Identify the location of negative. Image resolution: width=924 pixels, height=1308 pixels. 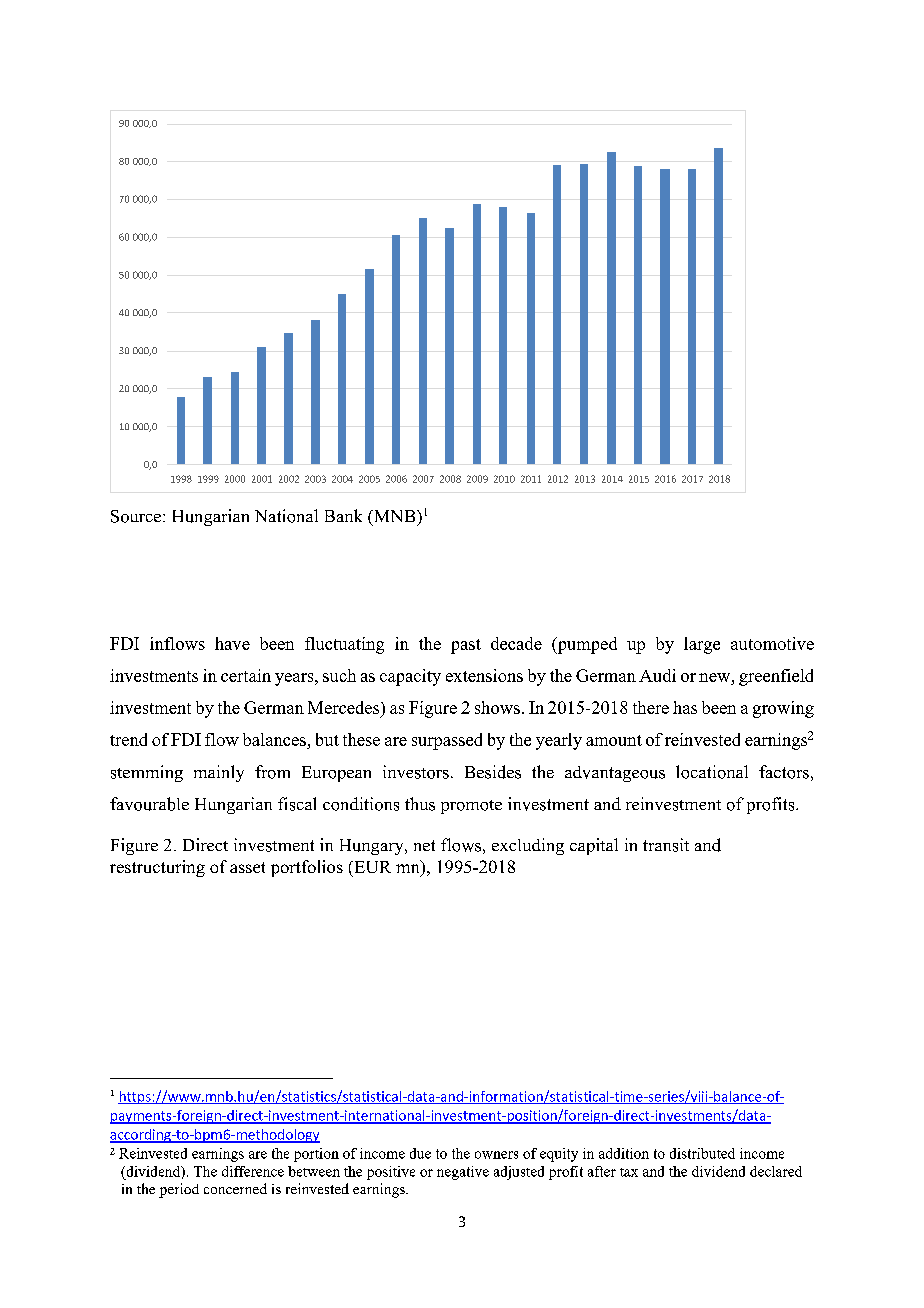
(463, 1173).
